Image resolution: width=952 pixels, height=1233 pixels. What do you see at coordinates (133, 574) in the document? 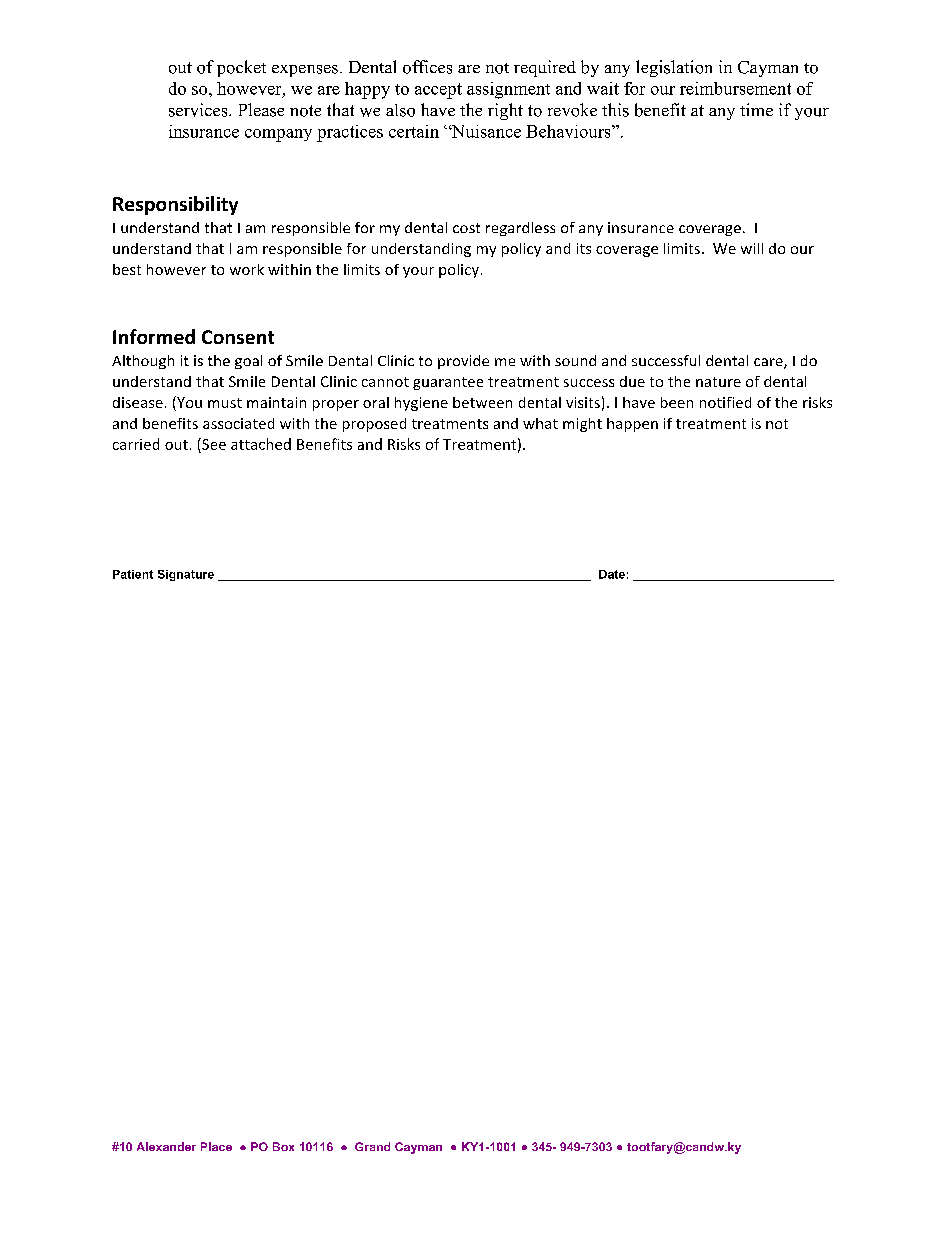
I see `Patient` at bounding box center [133, 574].
